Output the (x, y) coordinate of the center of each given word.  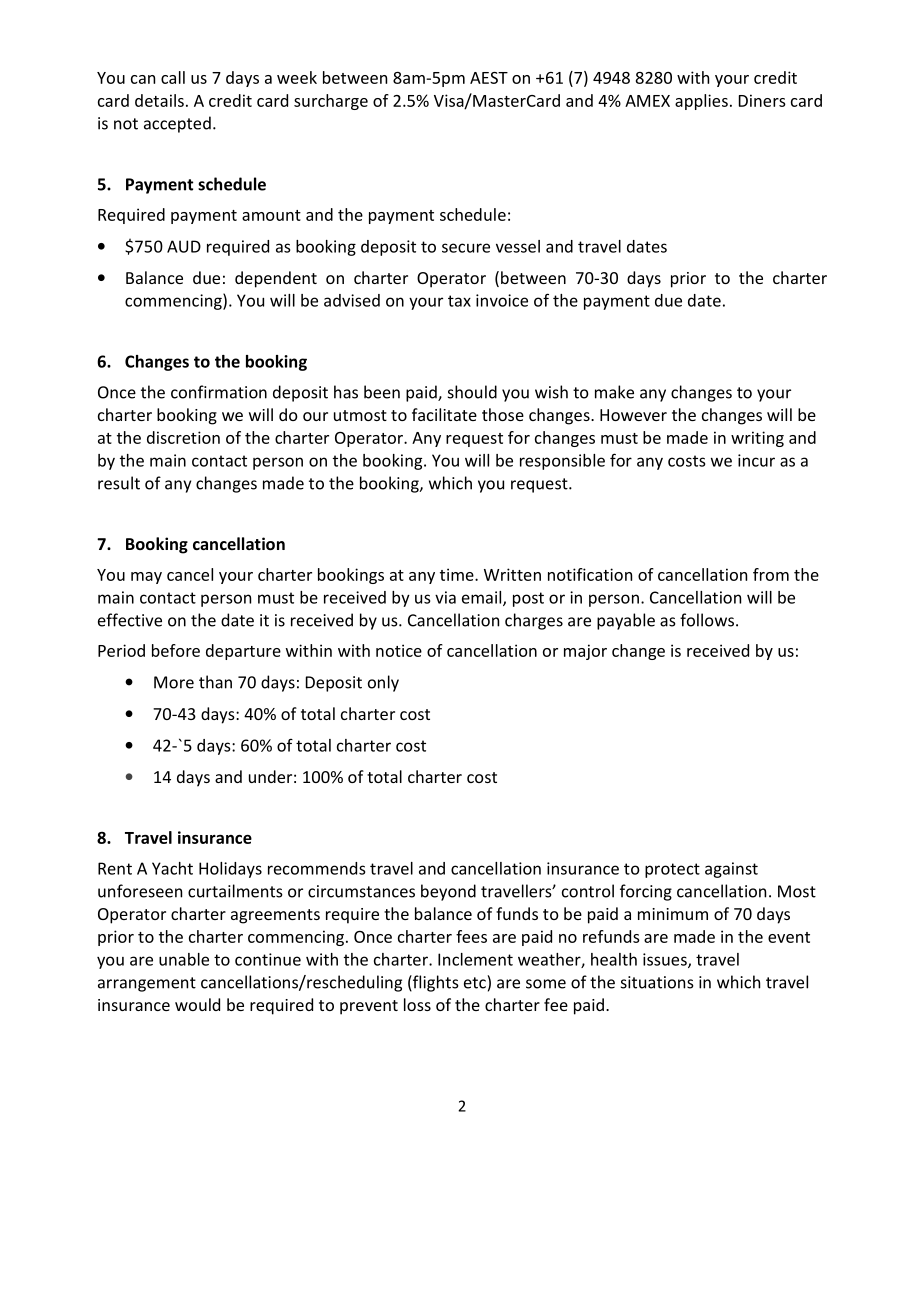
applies (701, 102)
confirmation (219, 392)
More (174, 682)
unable (184, 959)
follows (707, 620)
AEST (489, 78)
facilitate (444, 414)
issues (666, 960)
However (633, 415)
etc (476, 982)
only (383, 683)
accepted (177, 124)
